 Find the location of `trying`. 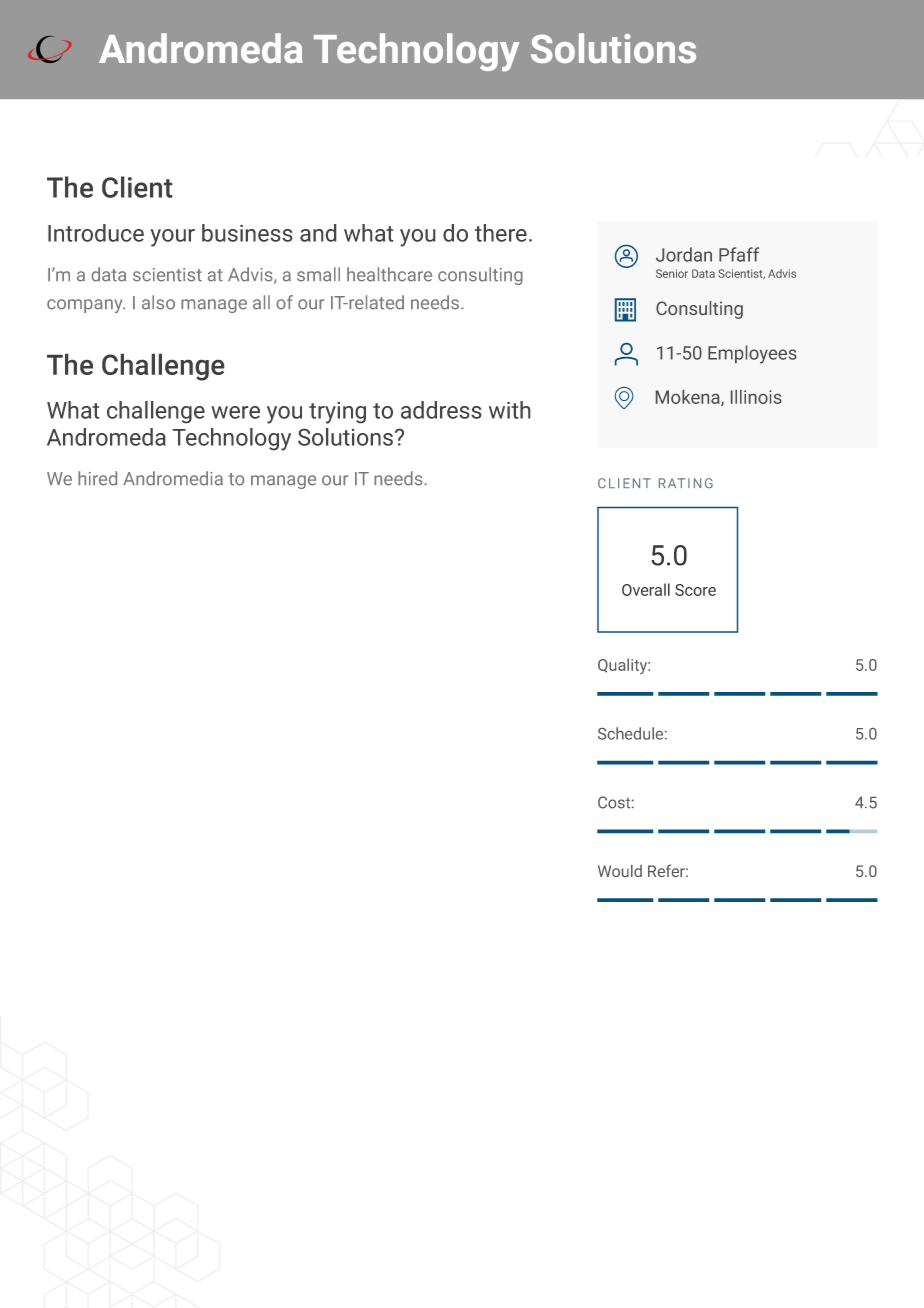

trying is located at coordinates (337, 413).
